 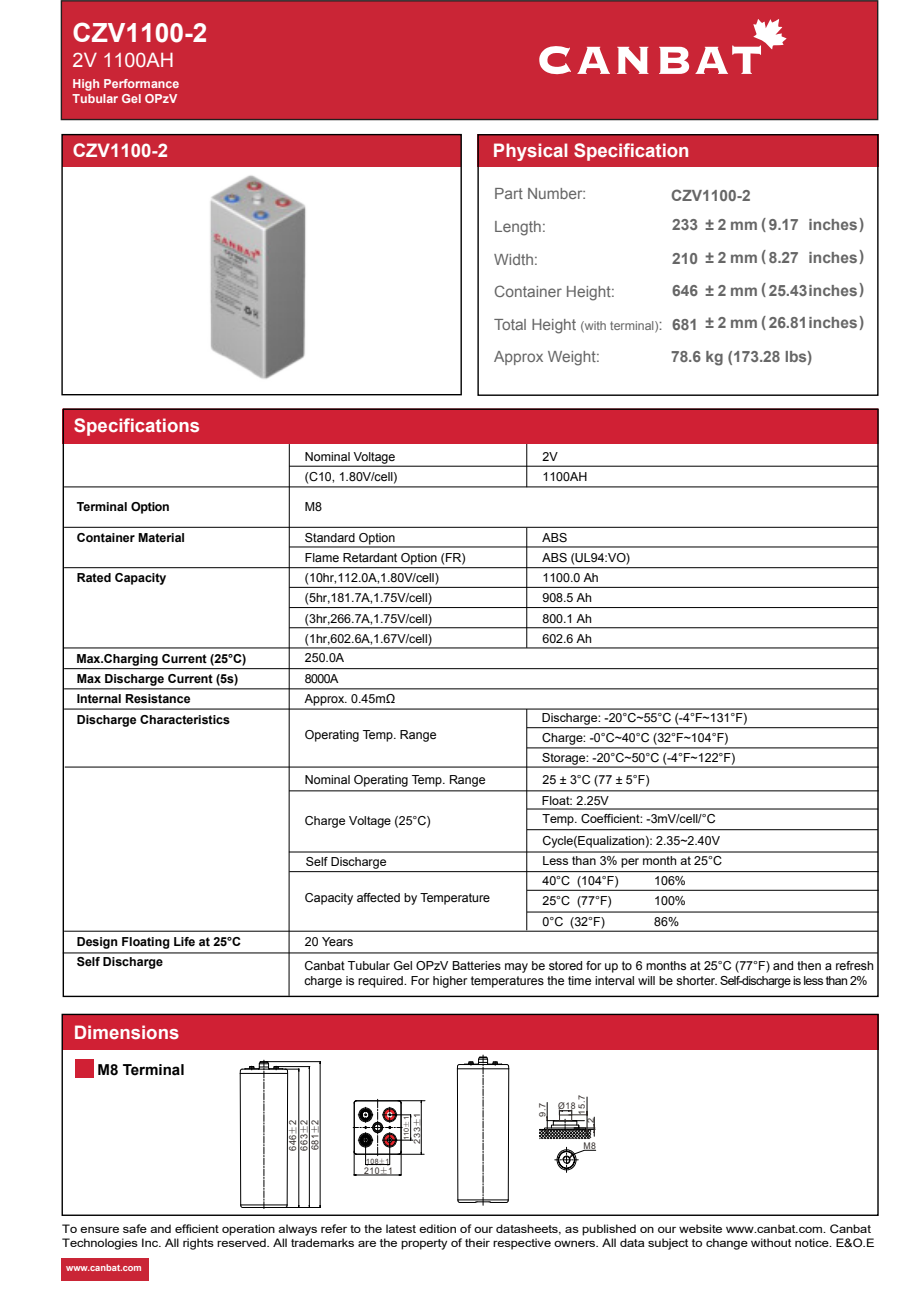 I want to click on rights, so click(x=198, y=1244).
